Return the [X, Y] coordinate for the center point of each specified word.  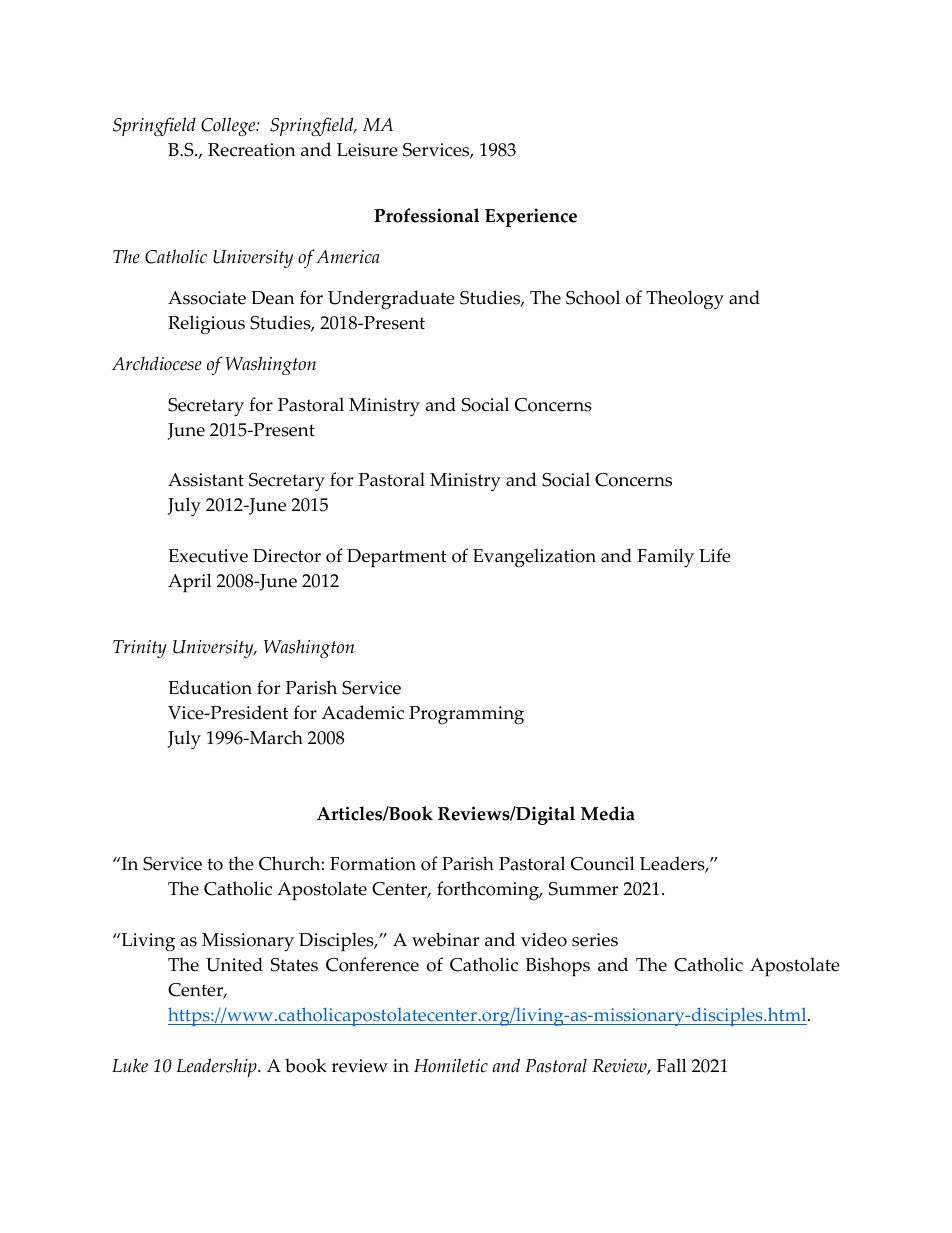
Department [397, 558]
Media [608, 813]
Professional [426, 215]
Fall [672, 1065]
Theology [685, 300]
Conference [372, 964]
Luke [130, 1065]
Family [665, 558]
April [190, 583]
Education [210, 687]
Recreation [252, 150]
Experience [531, 217]
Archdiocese [157, 363]
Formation [373, 864]
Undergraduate [391, 300]
